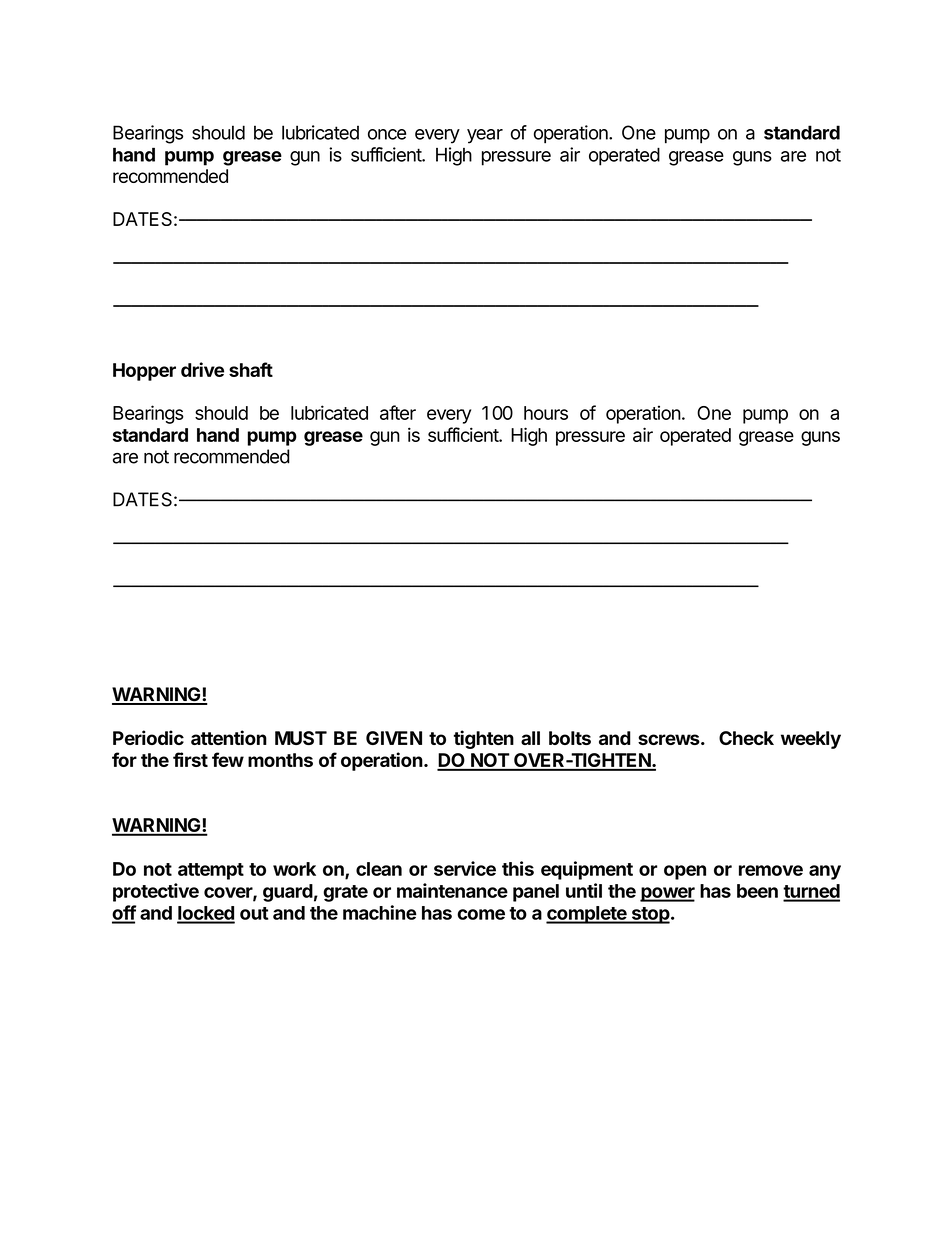 The image size is (952, 1233). Describe the element at coordinates (546, 413) in the document. I see `hours` at that location.
